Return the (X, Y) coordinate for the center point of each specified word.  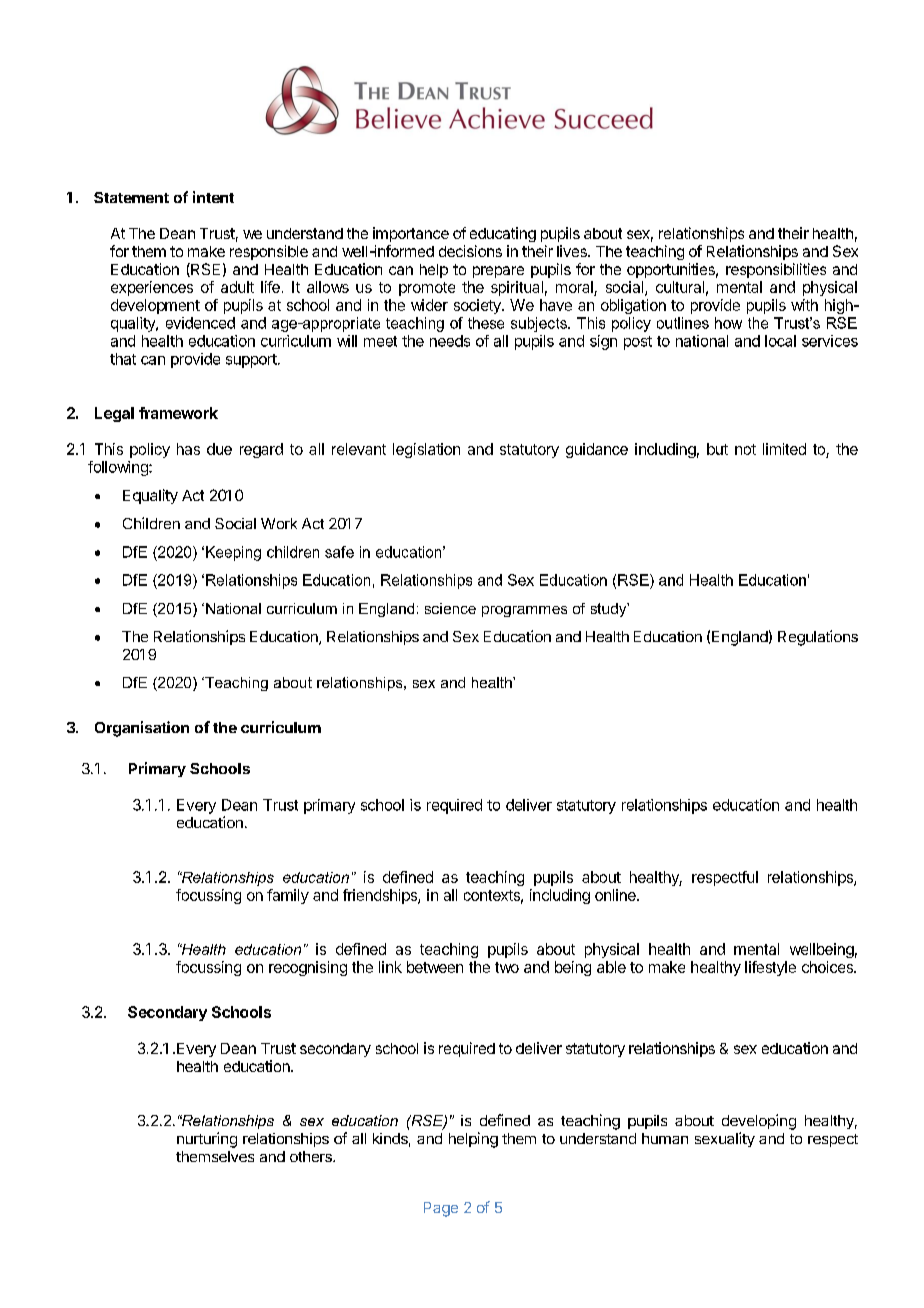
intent (213, 197)
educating (503, 234)
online (616, 895)
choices (828, 967)
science (450, 608)
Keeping (233, 553)
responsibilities (776, 270)
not (745, 449)
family (288, 896)
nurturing (207, 1140)
